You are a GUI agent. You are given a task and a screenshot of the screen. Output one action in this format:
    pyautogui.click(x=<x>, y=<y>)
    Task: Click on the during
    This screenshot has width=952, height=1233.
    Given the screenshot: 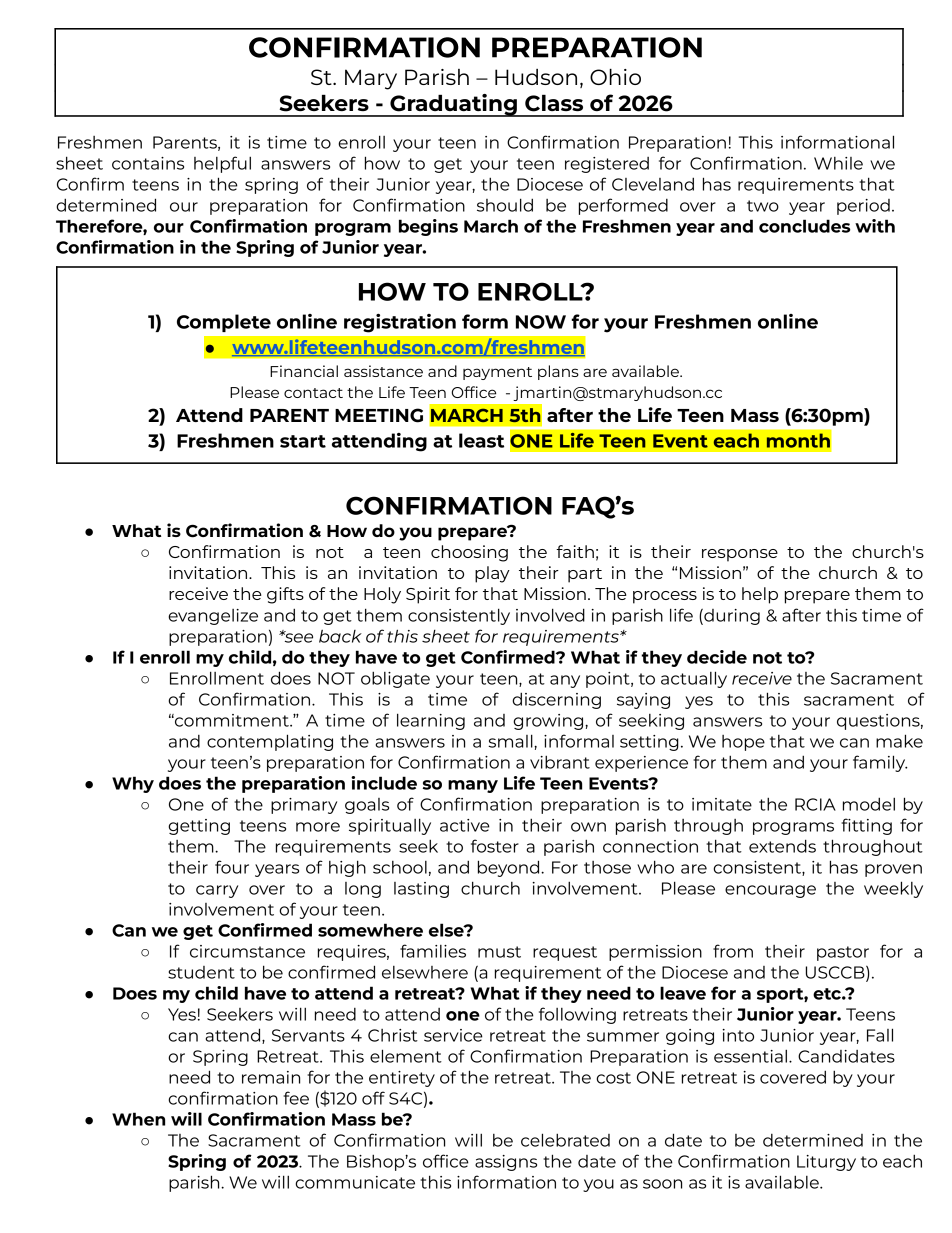 What is the action you would take?
    pyautogui.click(x=731, y=617)
